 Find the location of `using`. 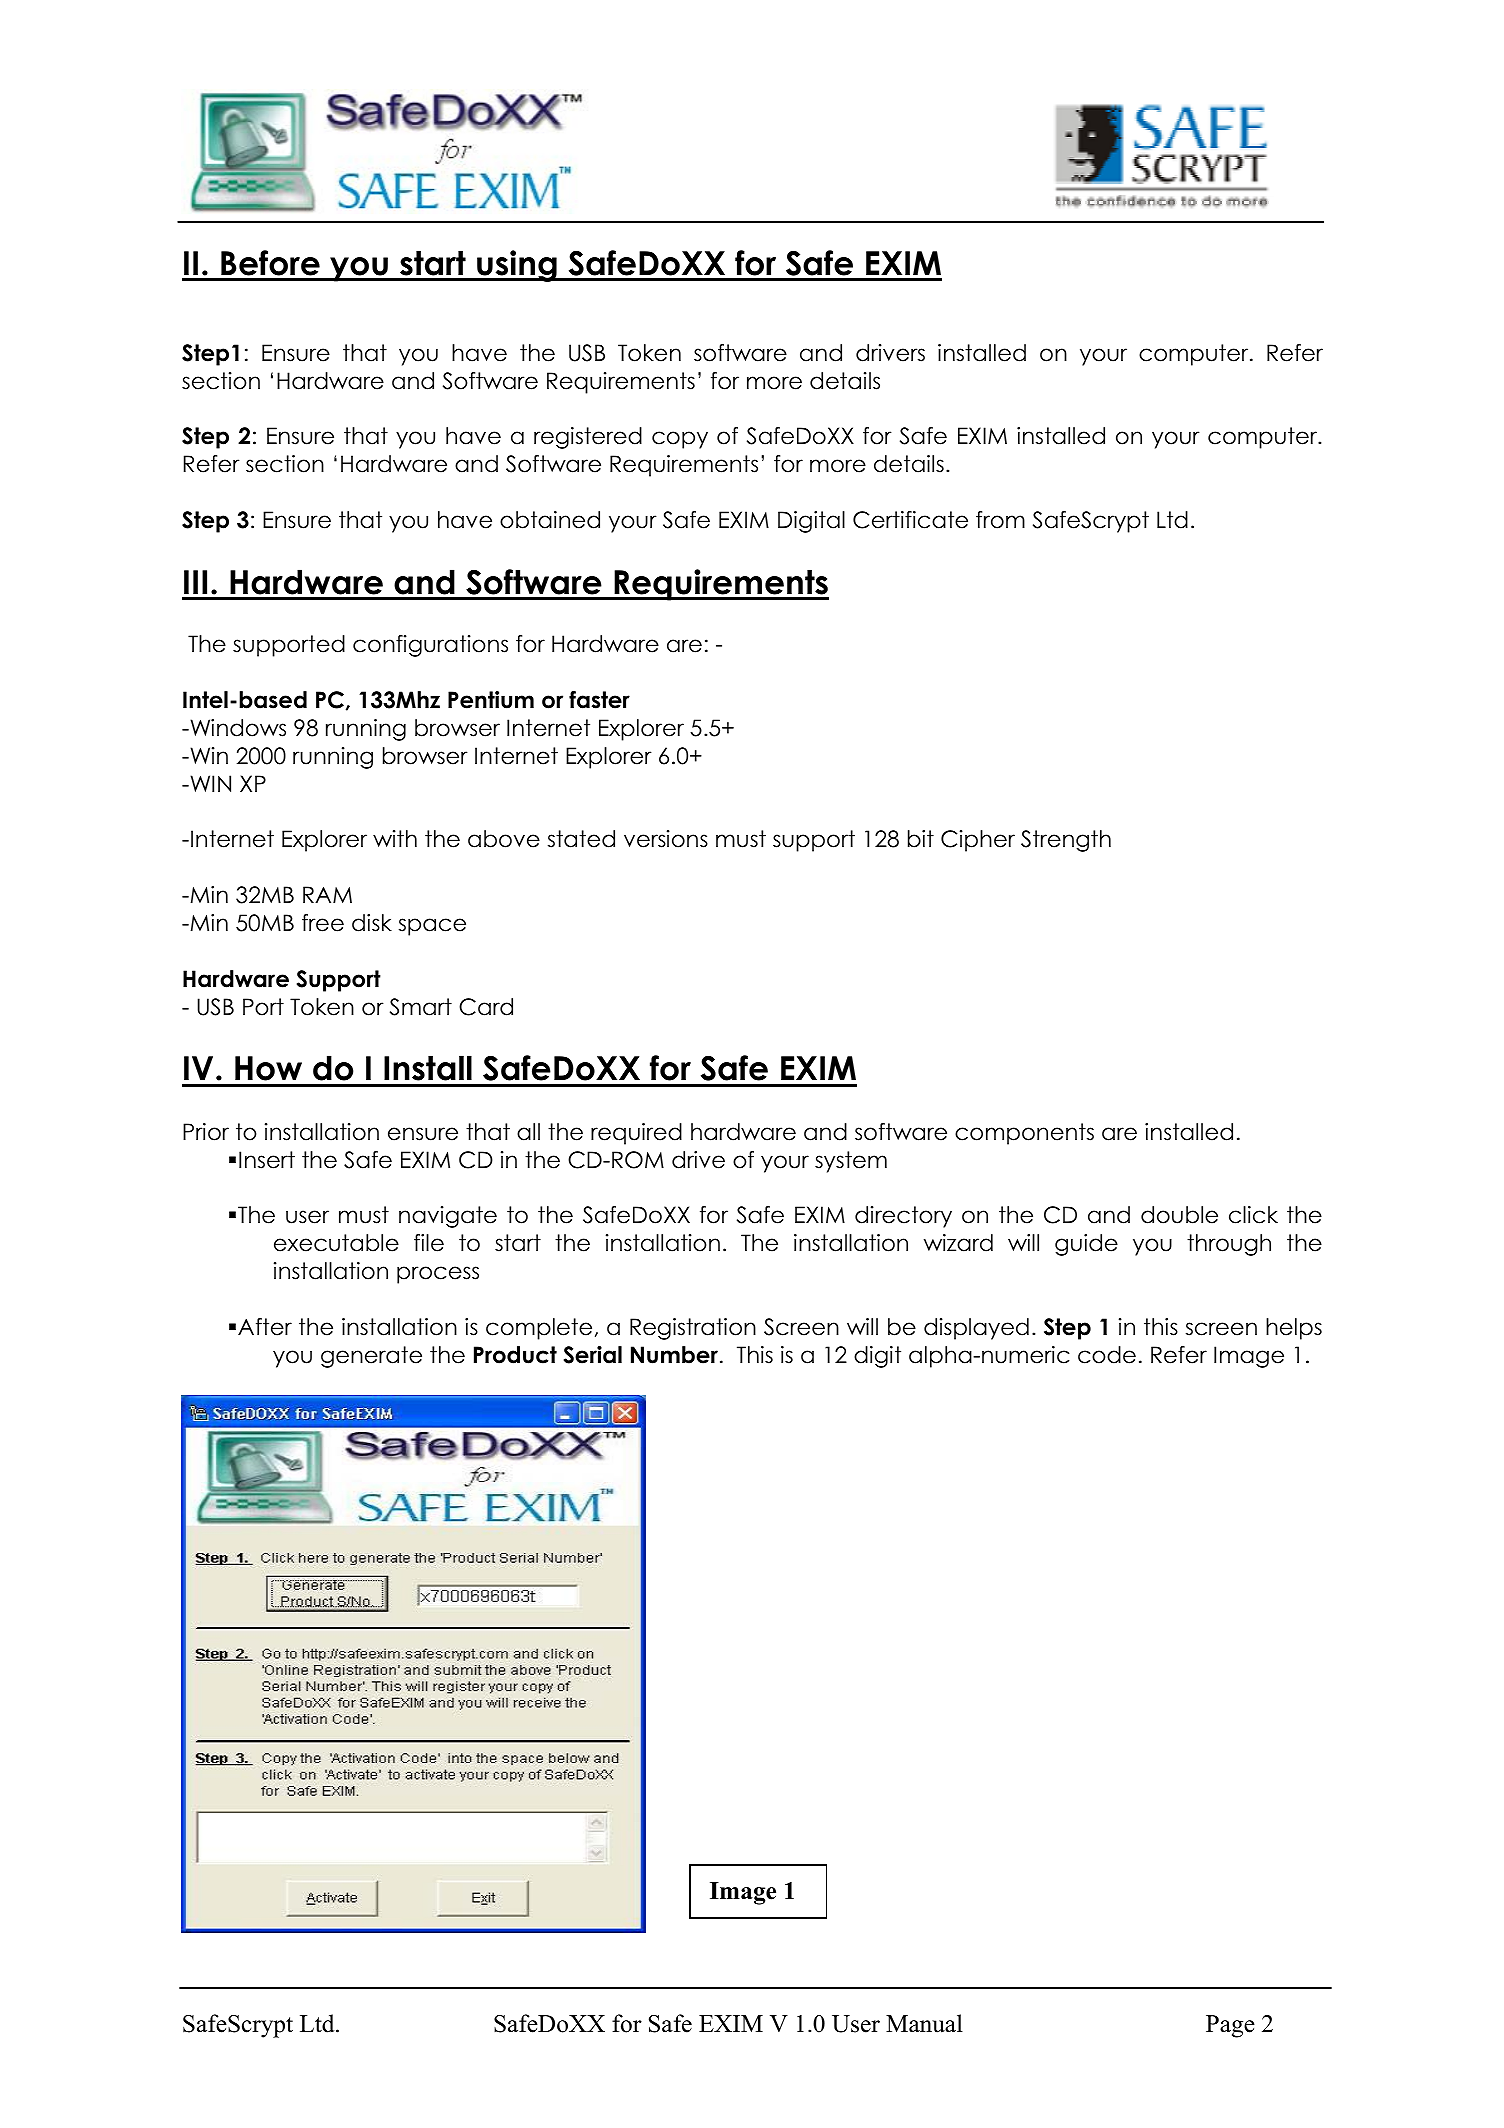

using is located at coordinates (517, 266).
